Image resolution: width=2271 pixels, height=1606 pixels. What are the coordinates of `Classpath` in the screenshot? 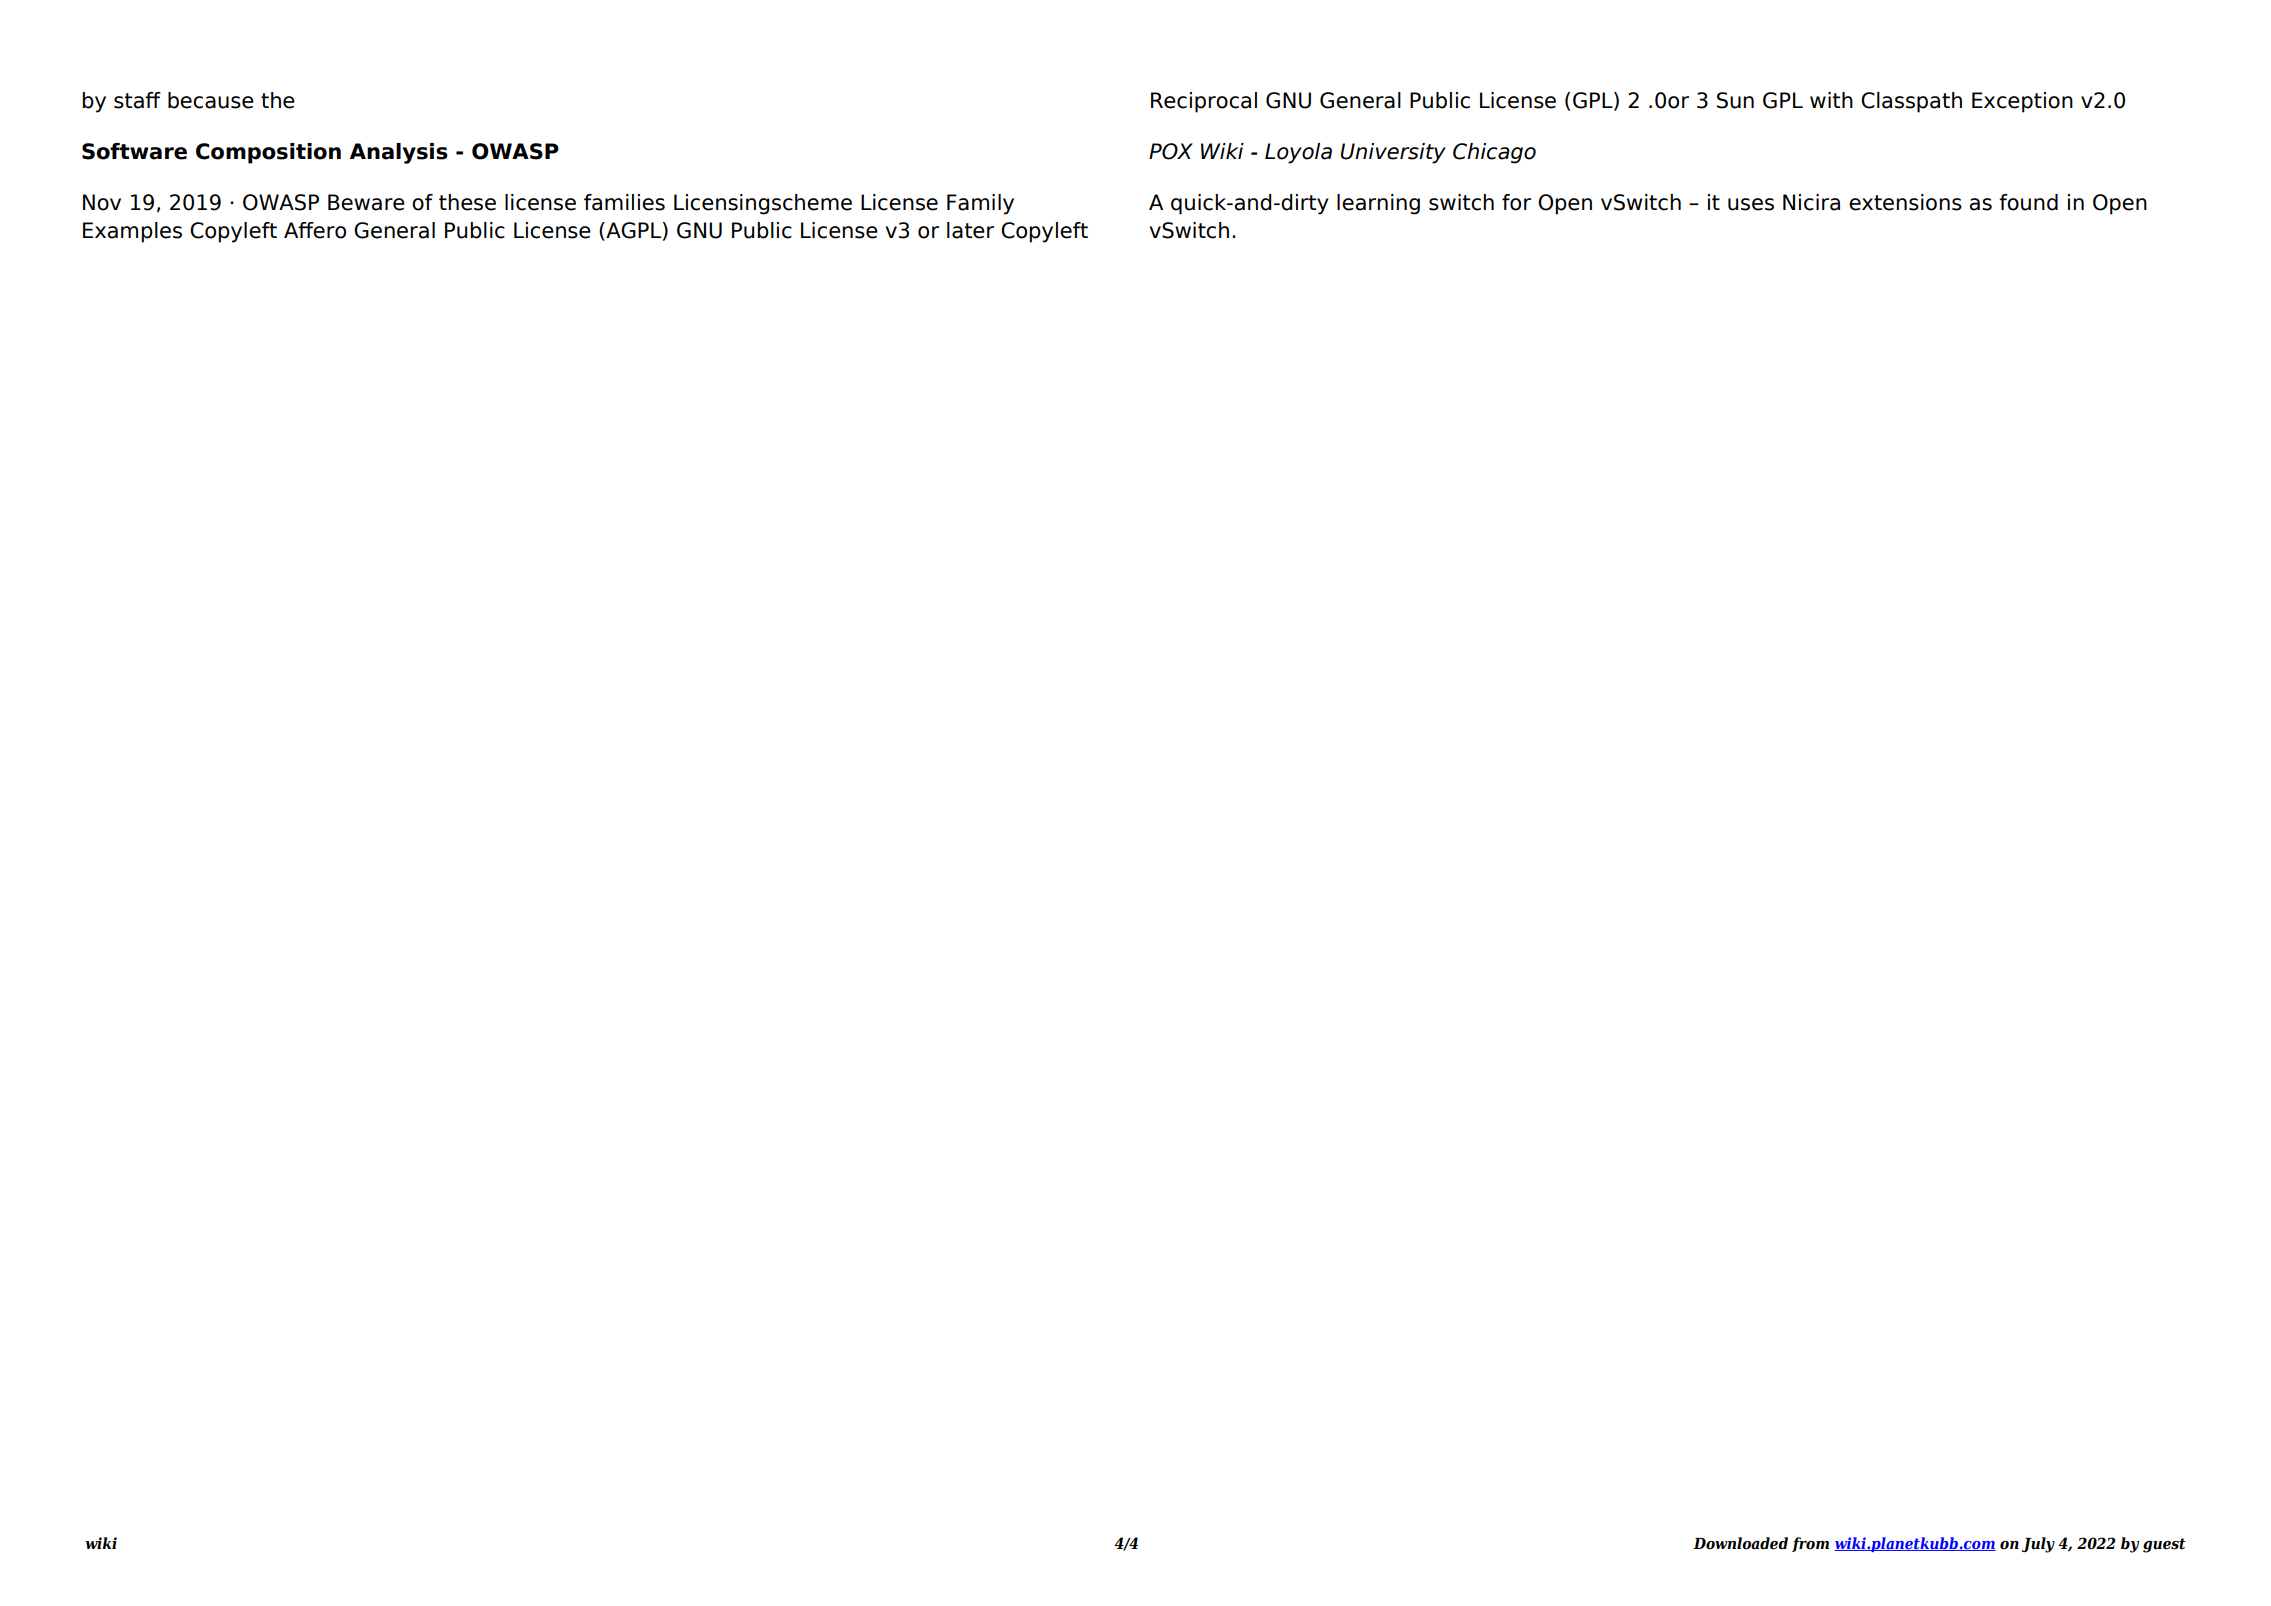 It's located at (1911, 102).
